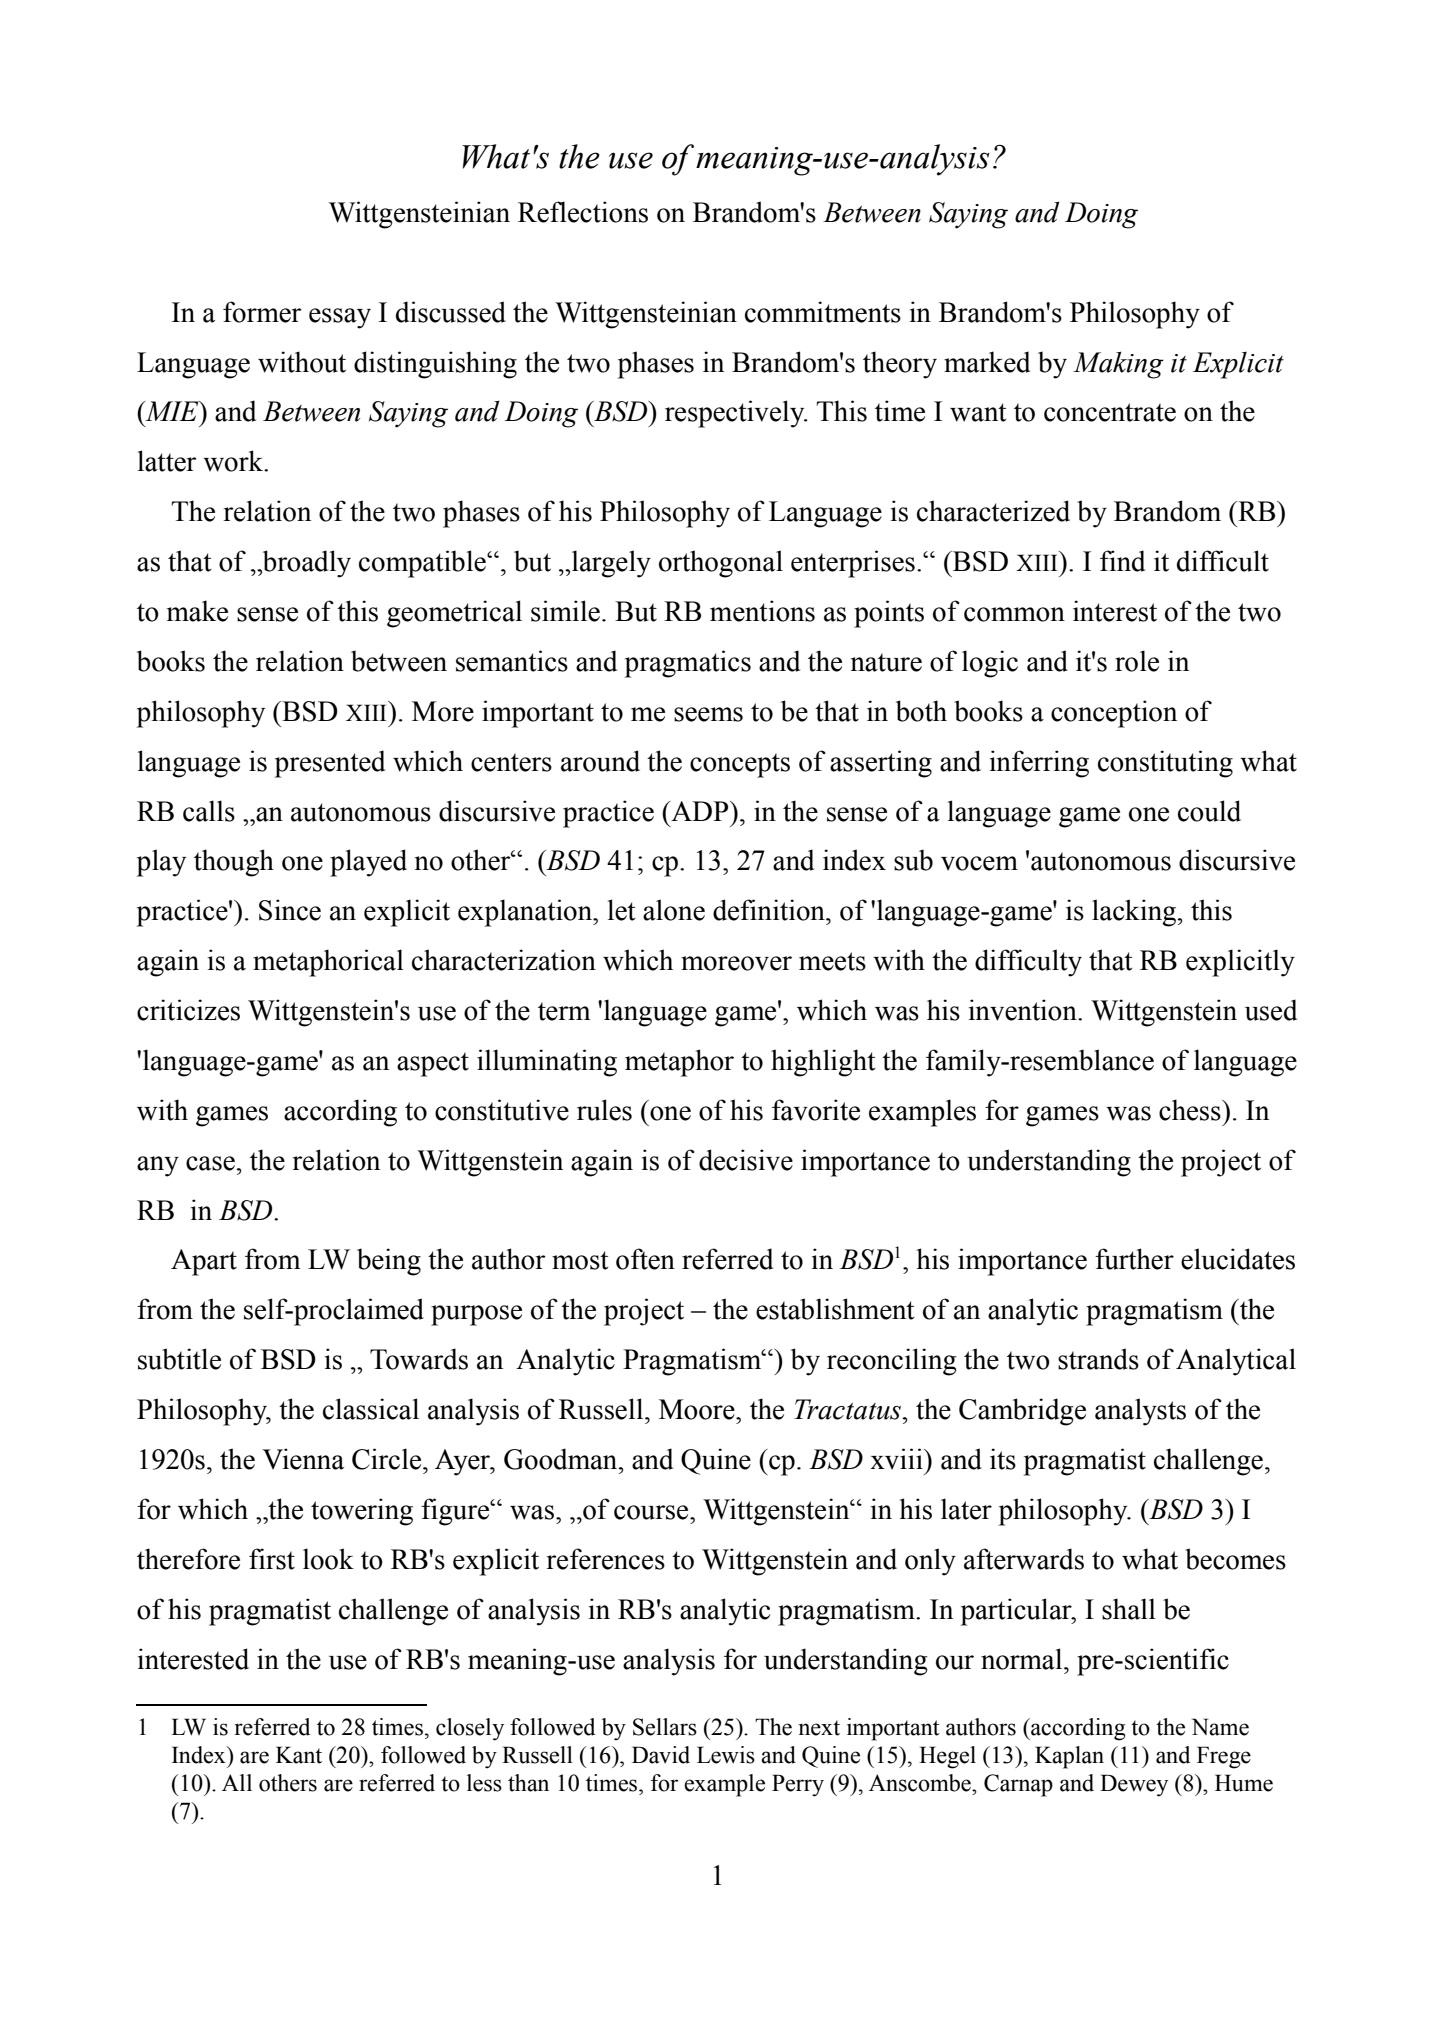  Describe the element at coordinates (698, 1409) in the image. I see `Moore` at that location.
